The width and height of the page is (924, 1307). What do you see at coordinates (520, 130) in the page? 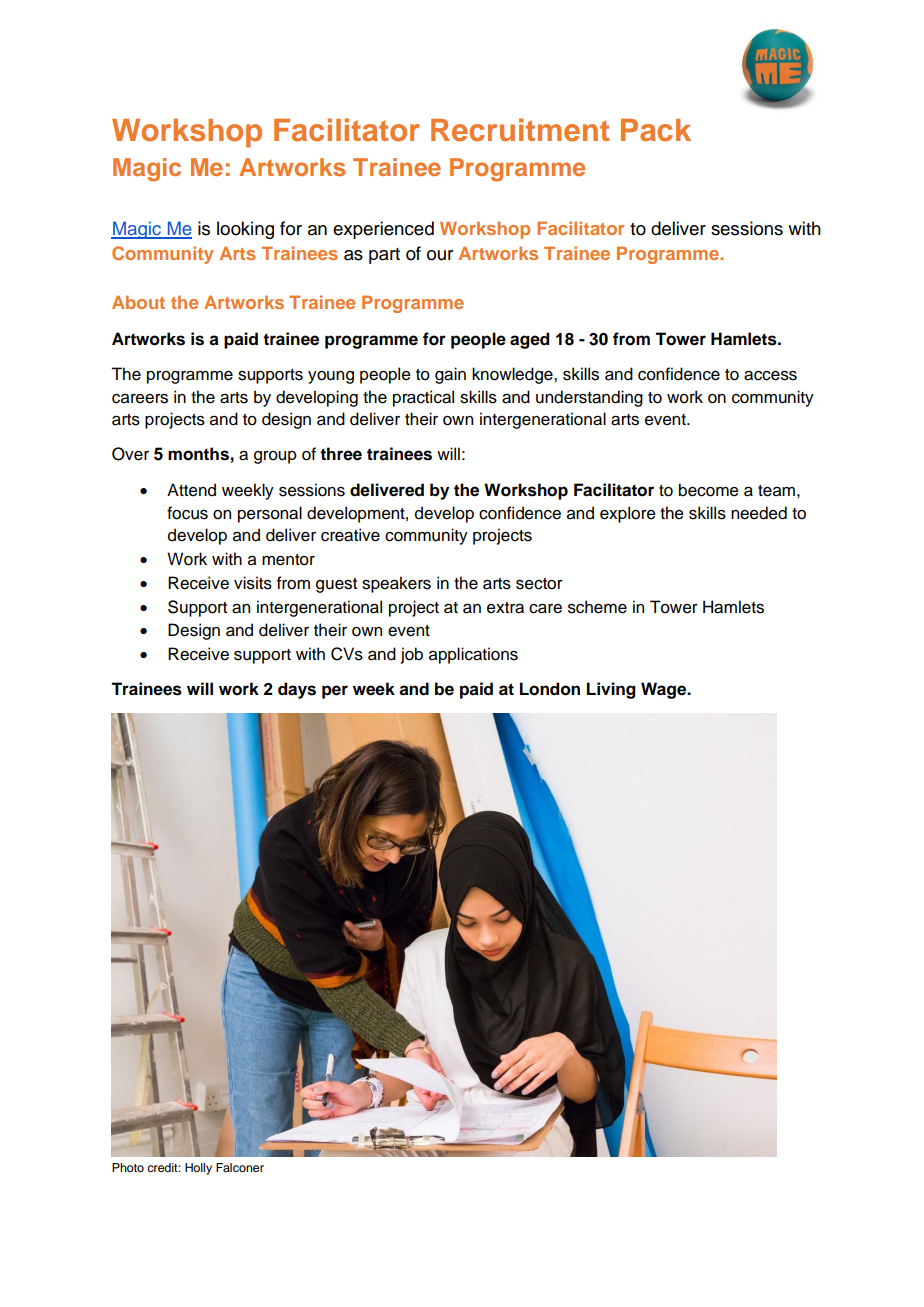
I see `Recruitment` at bounding box center [520, 130].
